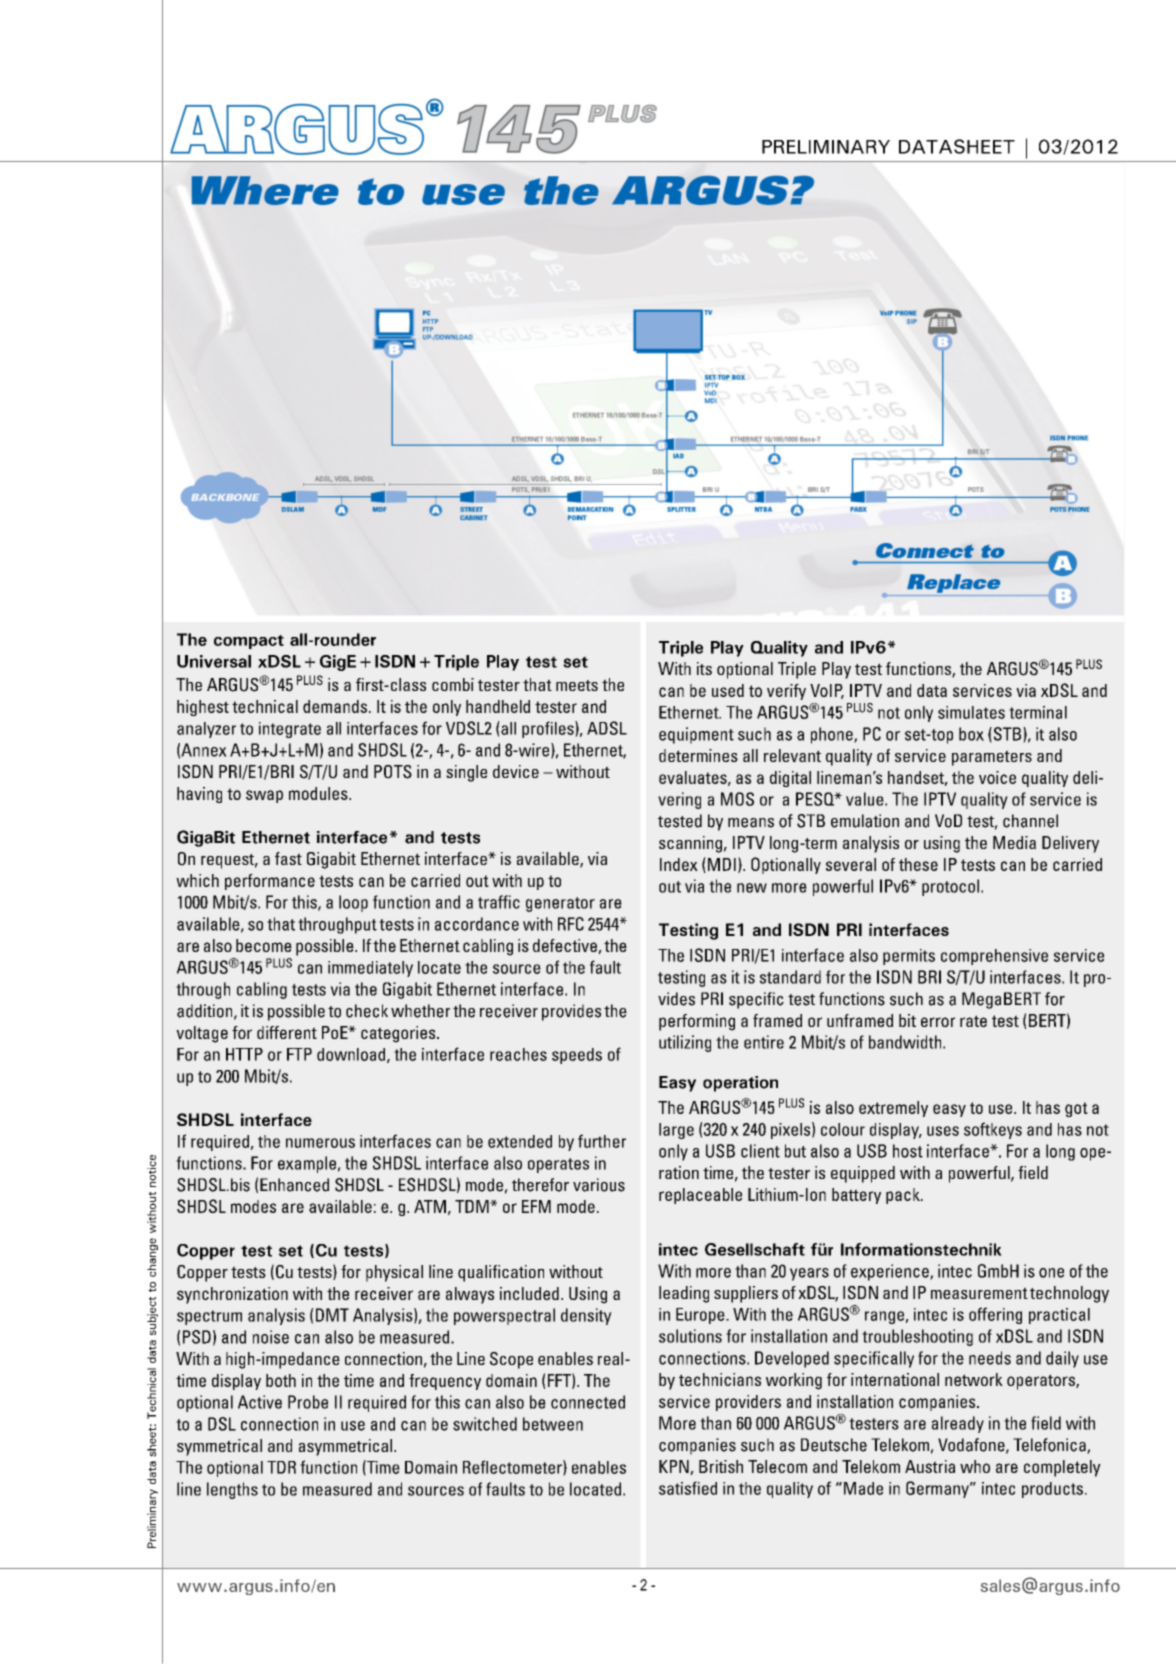 Image resolution: width=1176 pixels, height=1664 pixels. What do you see at coordinates (281, 1467) in the screenshot?
I see `TDR` at bounding box center [281, 1467].
